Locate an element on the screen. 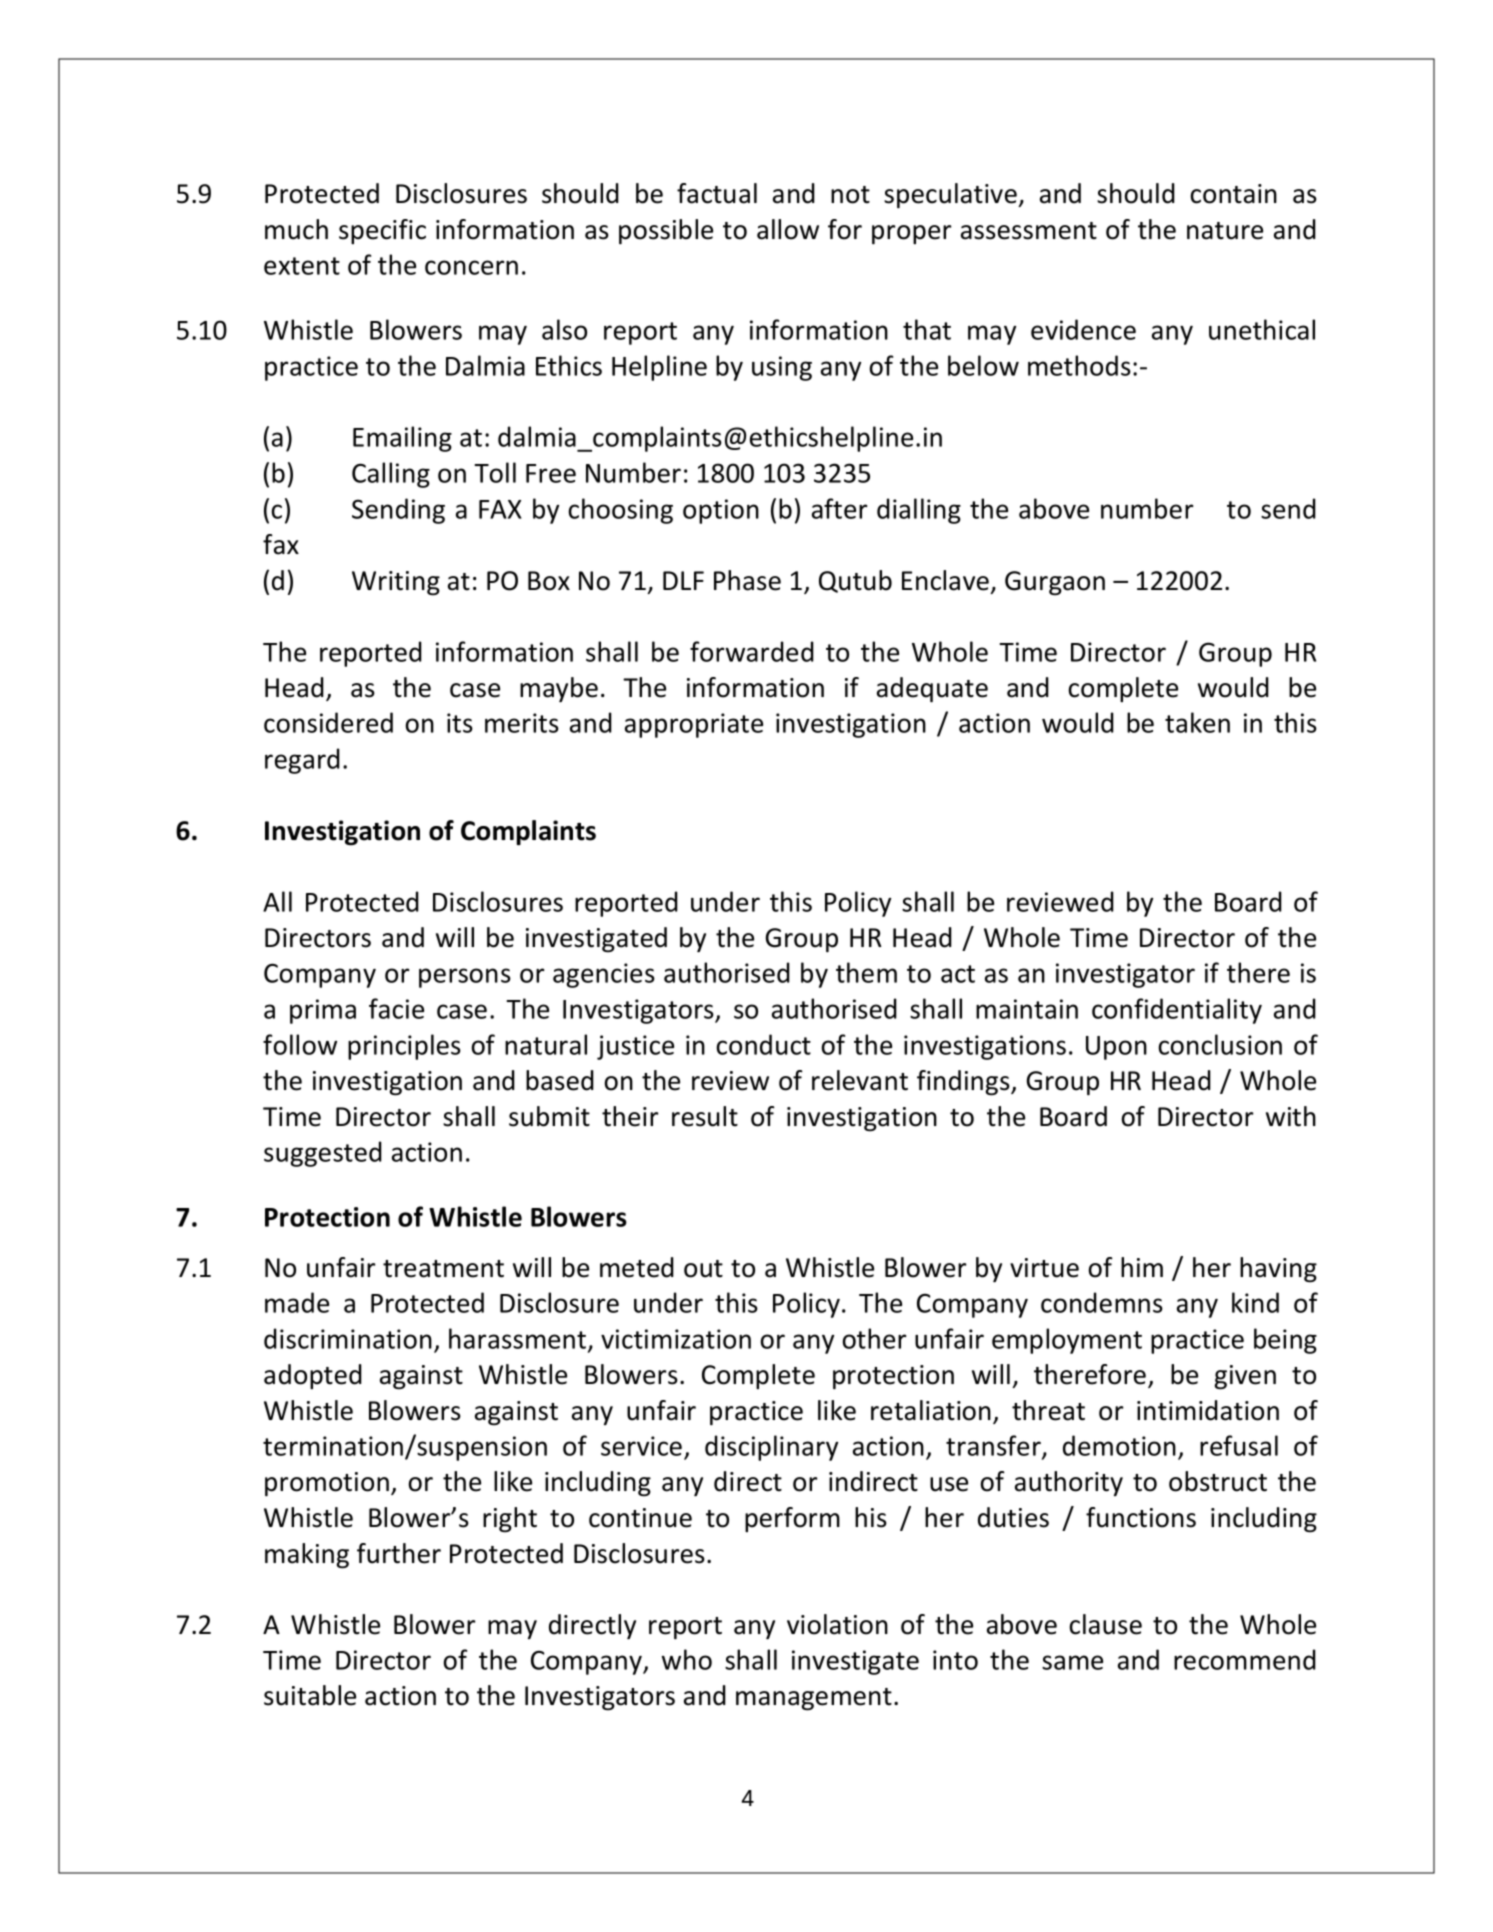 This screenshot has width=1493, height=1932. considered is located at coordinates (328, 722).
